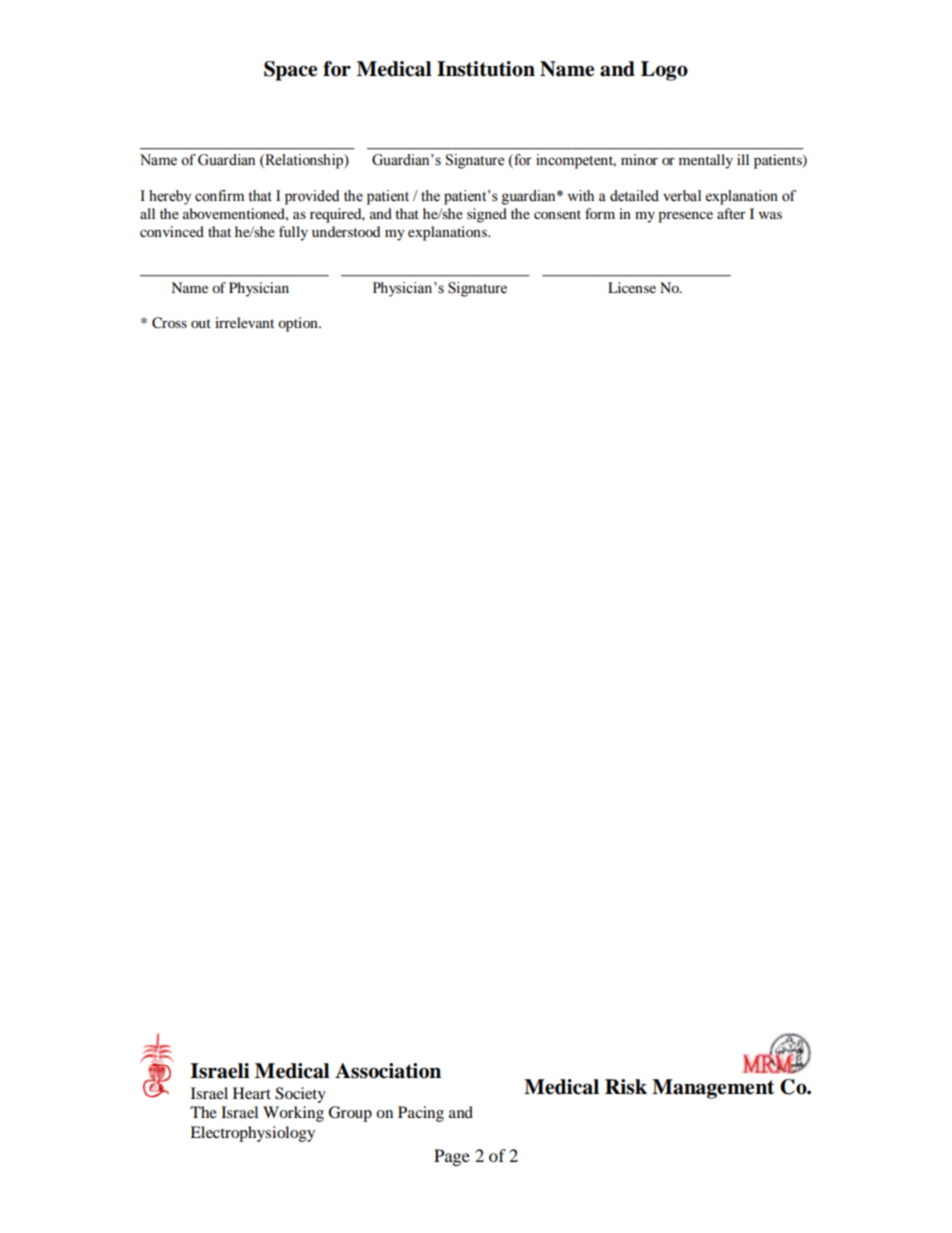  I want to click on Electrophysiology, so click(252, 1134).
